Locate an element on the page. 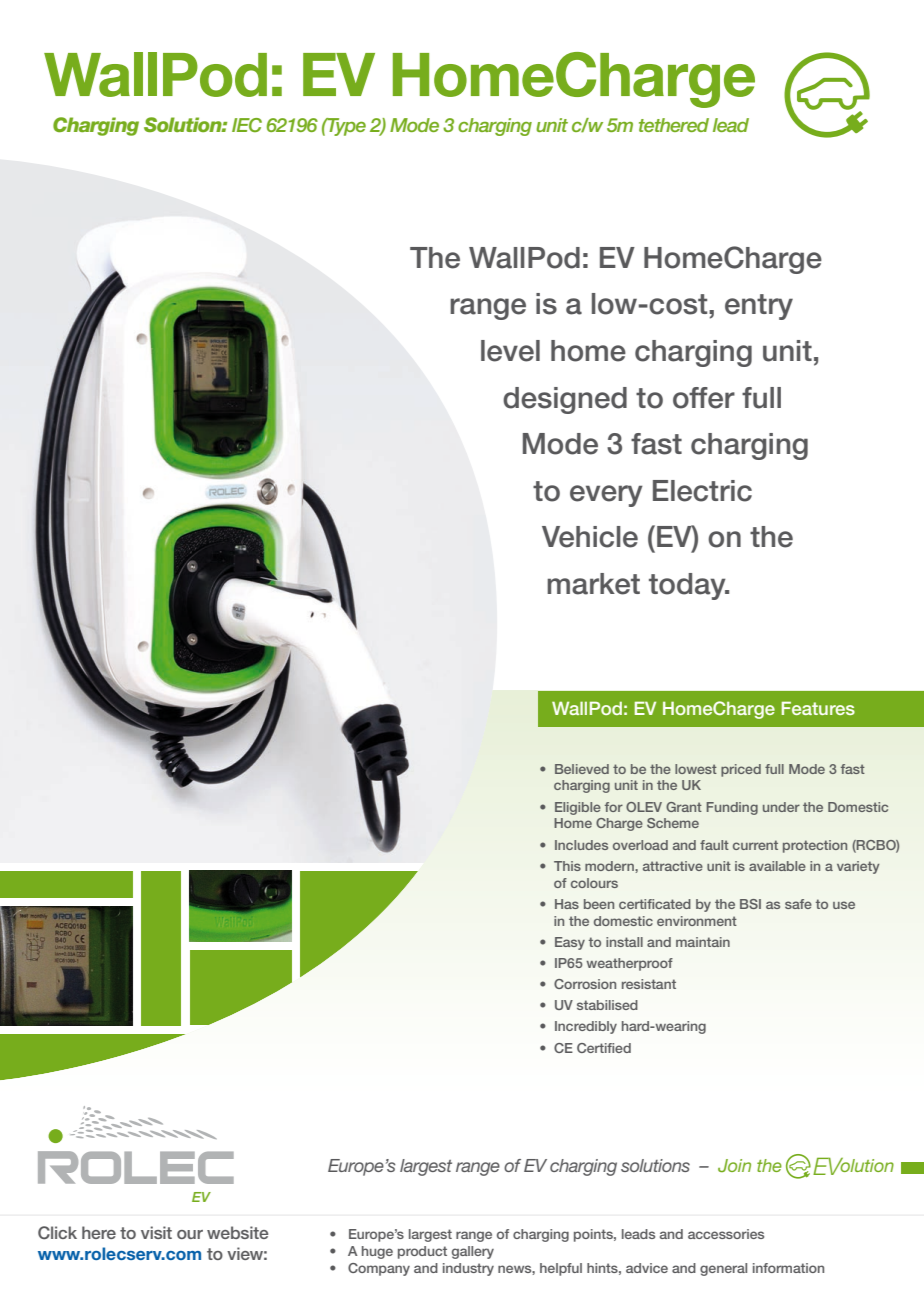 The width and height of the page is (924, 1308). level is located at coordinates (510, 351).
